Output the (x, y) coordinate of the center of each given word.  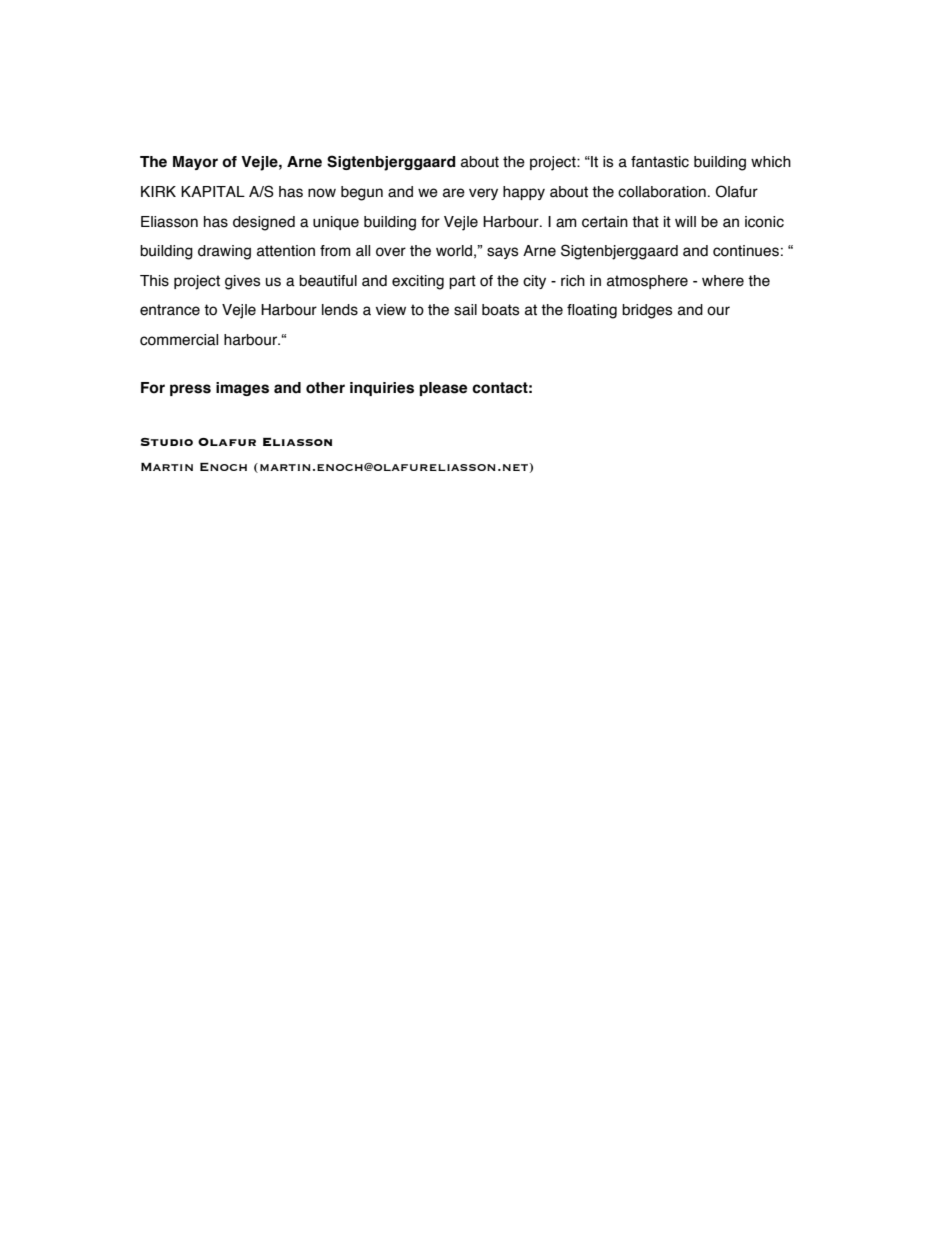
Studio (167, 442)
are (454, 193)
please (443, 389)
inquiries (382, 389)
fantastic (660, 162)
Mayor (195, 163)
